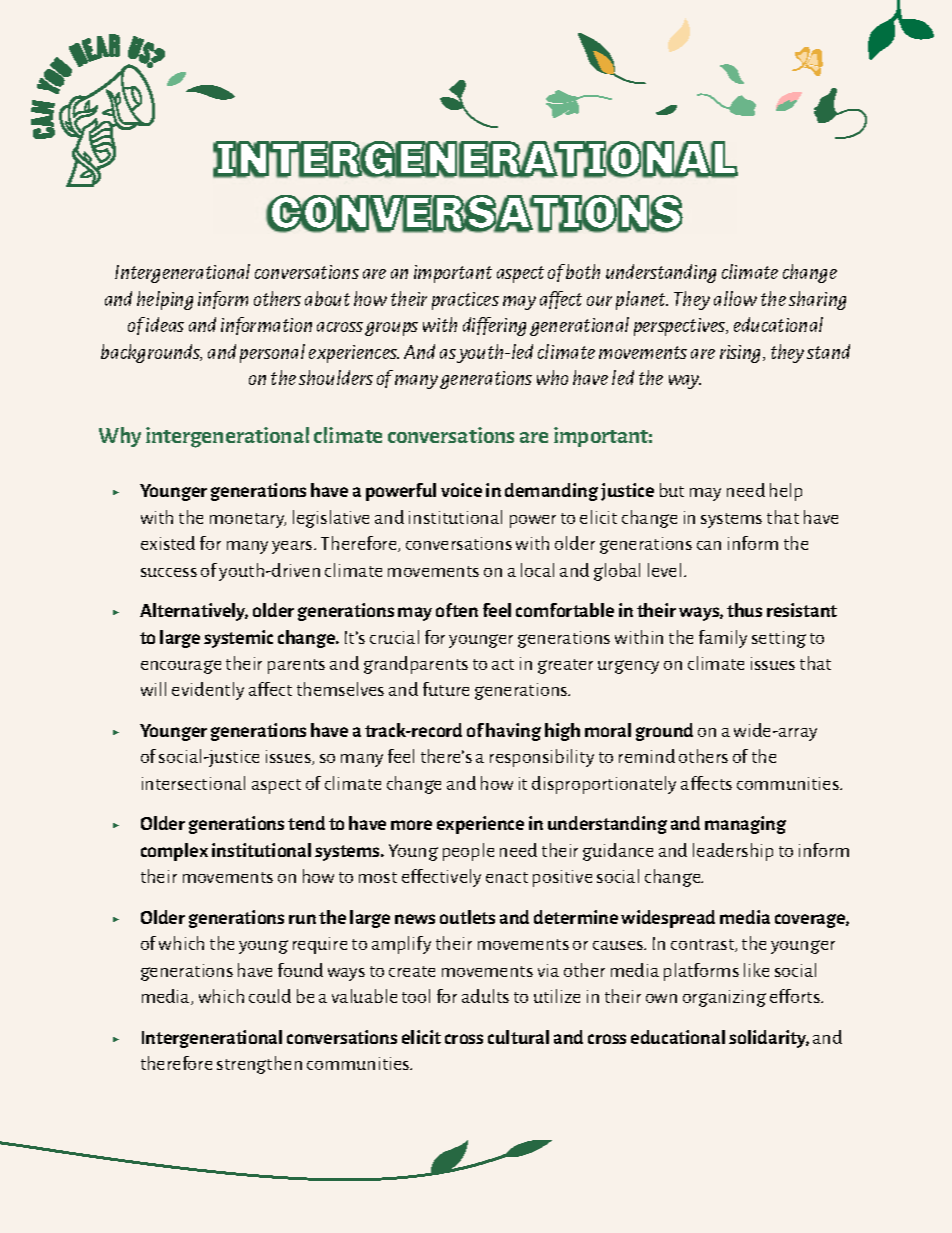  What do you see at coordinates (272, 353) in the screenshot?
I see `personal` at bounding box center [272, 353].
